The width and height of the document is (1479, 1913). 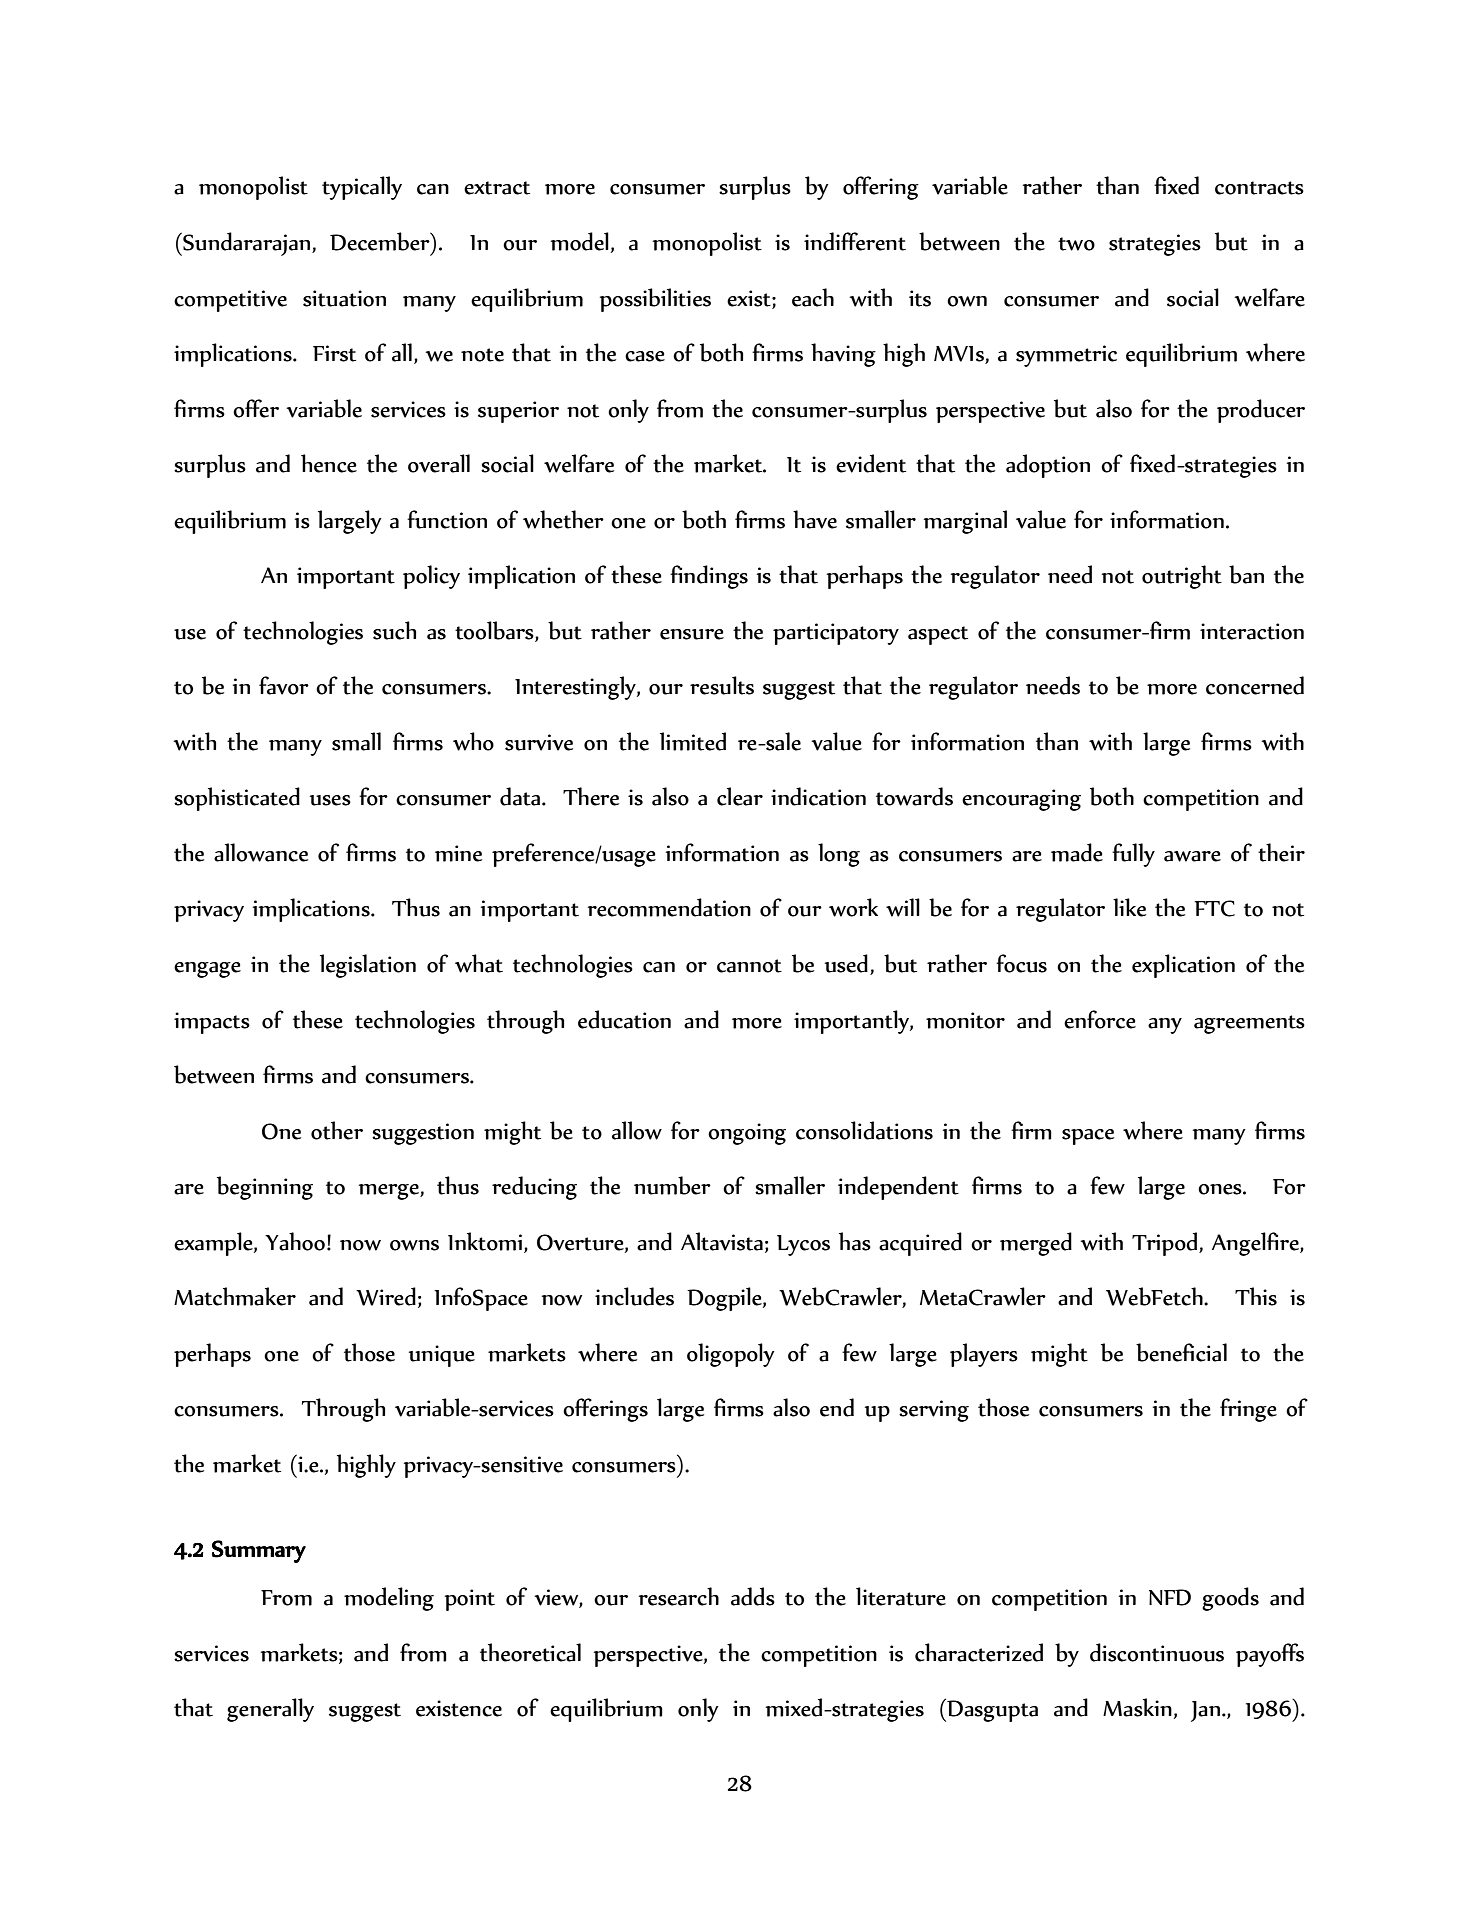 What do you see at coordinates (1157, 1652) in the document?
I see `discontinuous` at bounding box center [1157, 1652].
